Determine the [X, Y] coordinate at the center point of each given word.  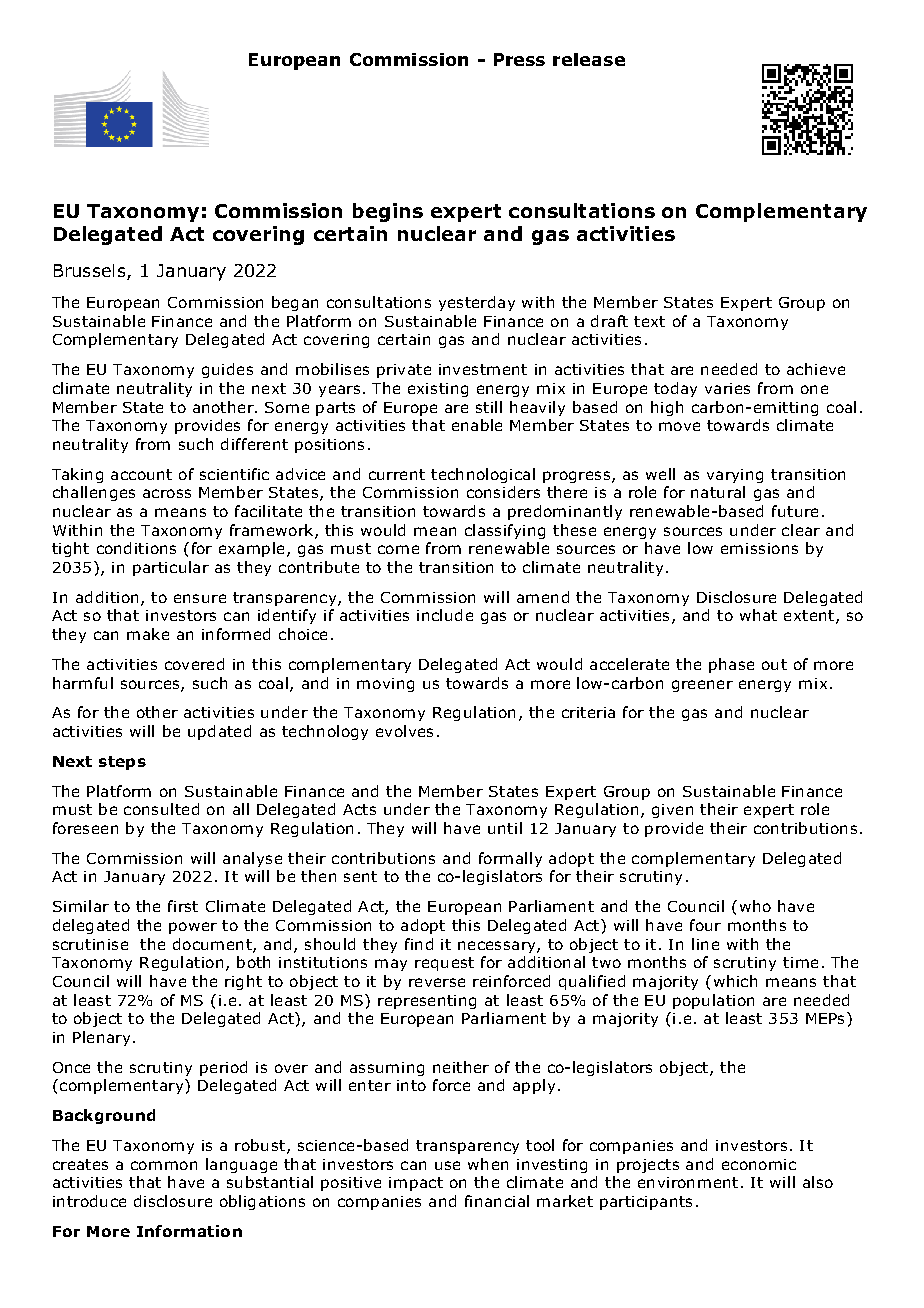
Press [519, 59]
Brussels [91, 272]
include [445, 615]
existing [438, 390]
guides [227, 370]
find [419, 944]
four [705, 925]
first [183, 906]
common [164, 1165]
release [589, 59]
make [148, 634]
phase [731, 665]
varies [727, 388]
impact [416, 1184]
